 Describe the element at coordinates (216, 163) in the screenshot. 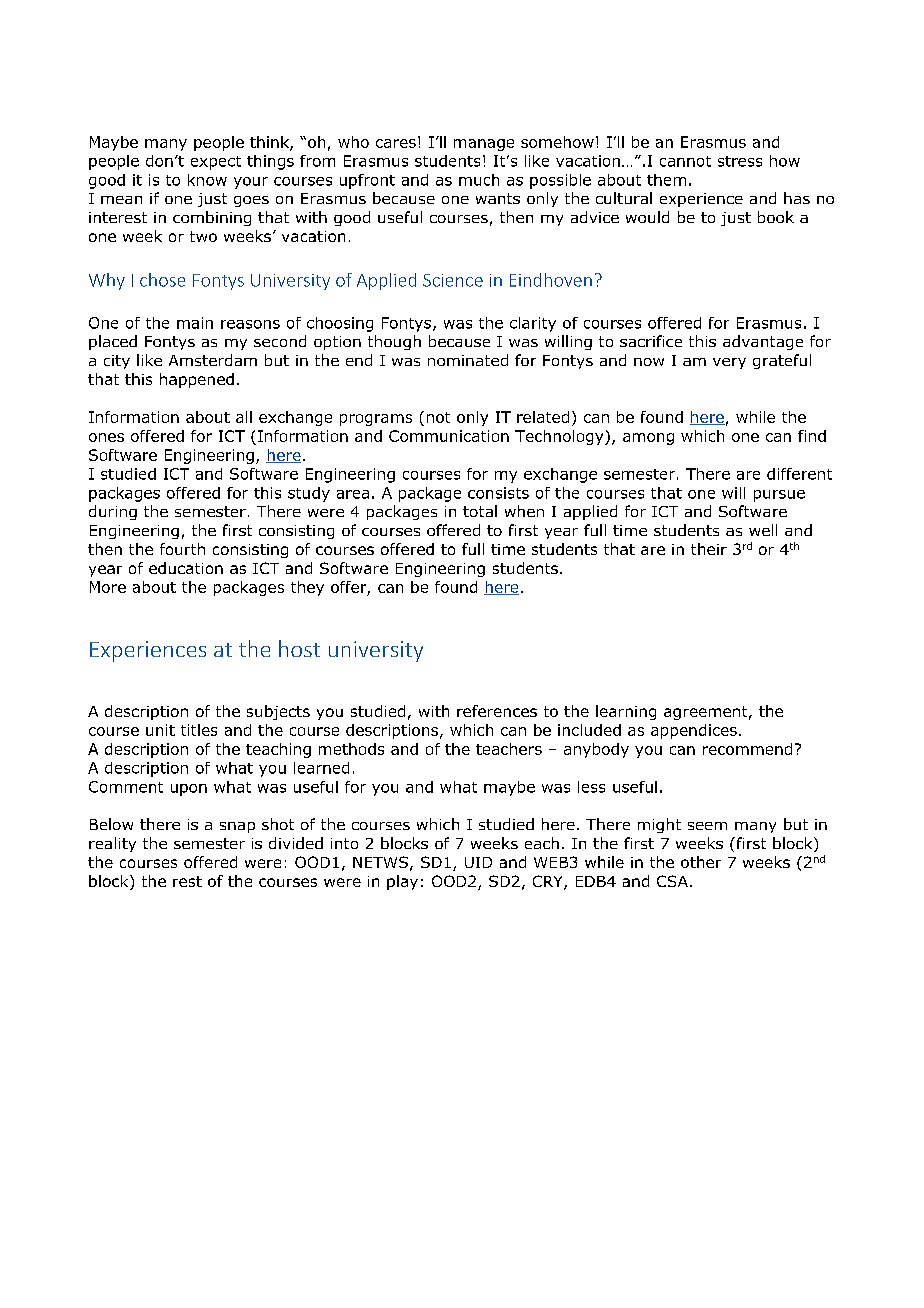

I see `expect` at that location.
